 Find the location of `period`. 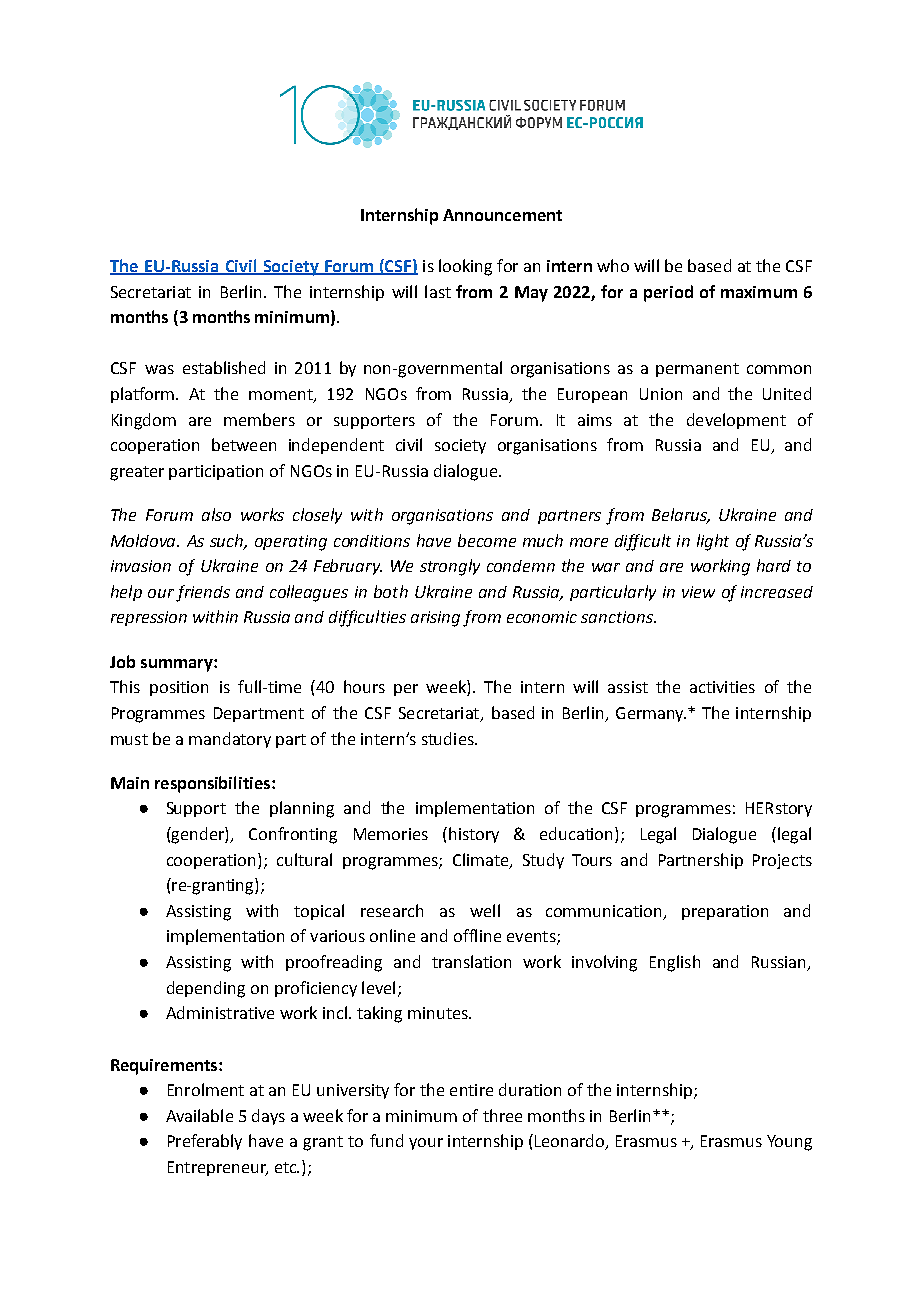

period is located at coordinates (668, 293).
